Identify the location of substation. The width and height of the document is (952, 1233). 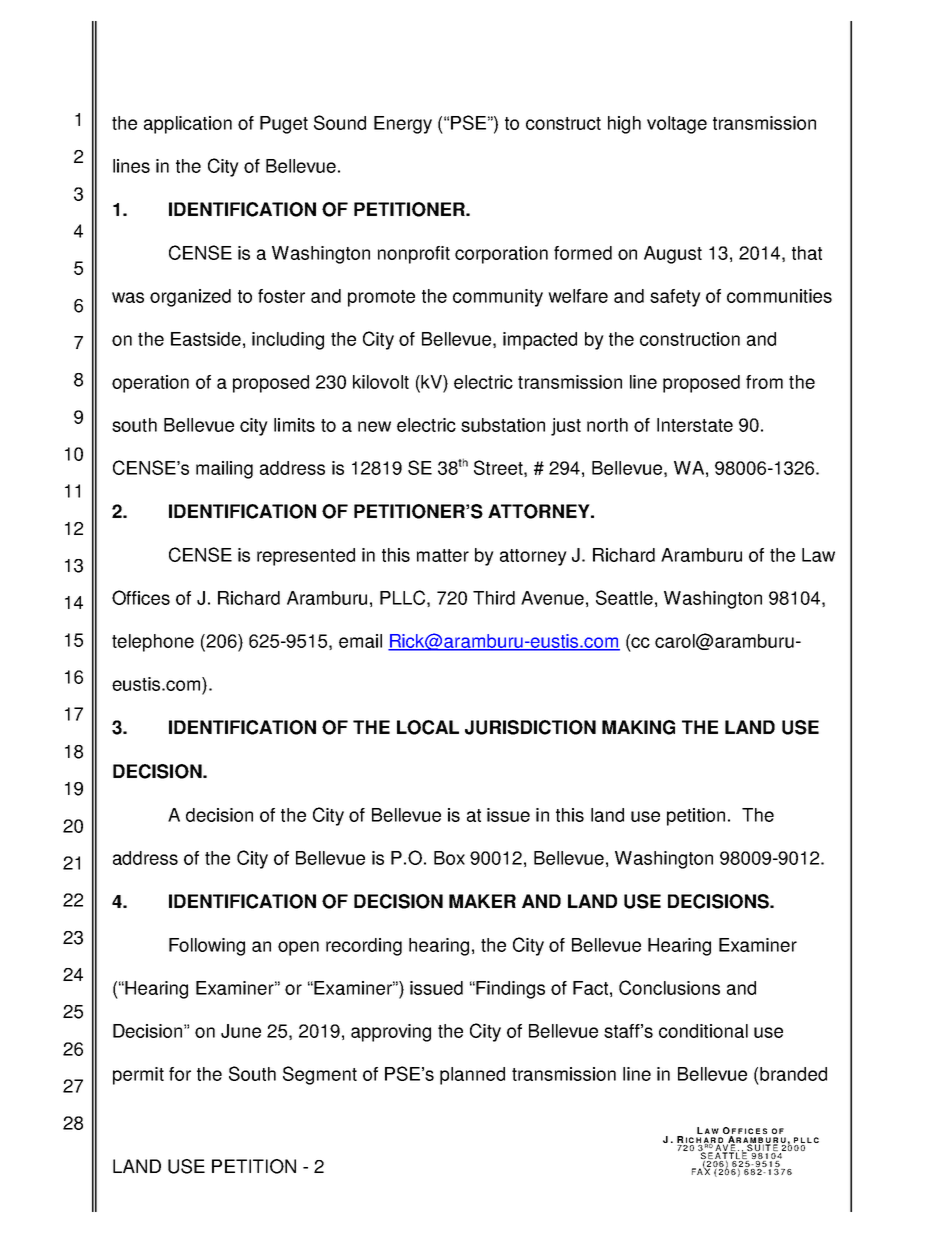
(503, 425).
